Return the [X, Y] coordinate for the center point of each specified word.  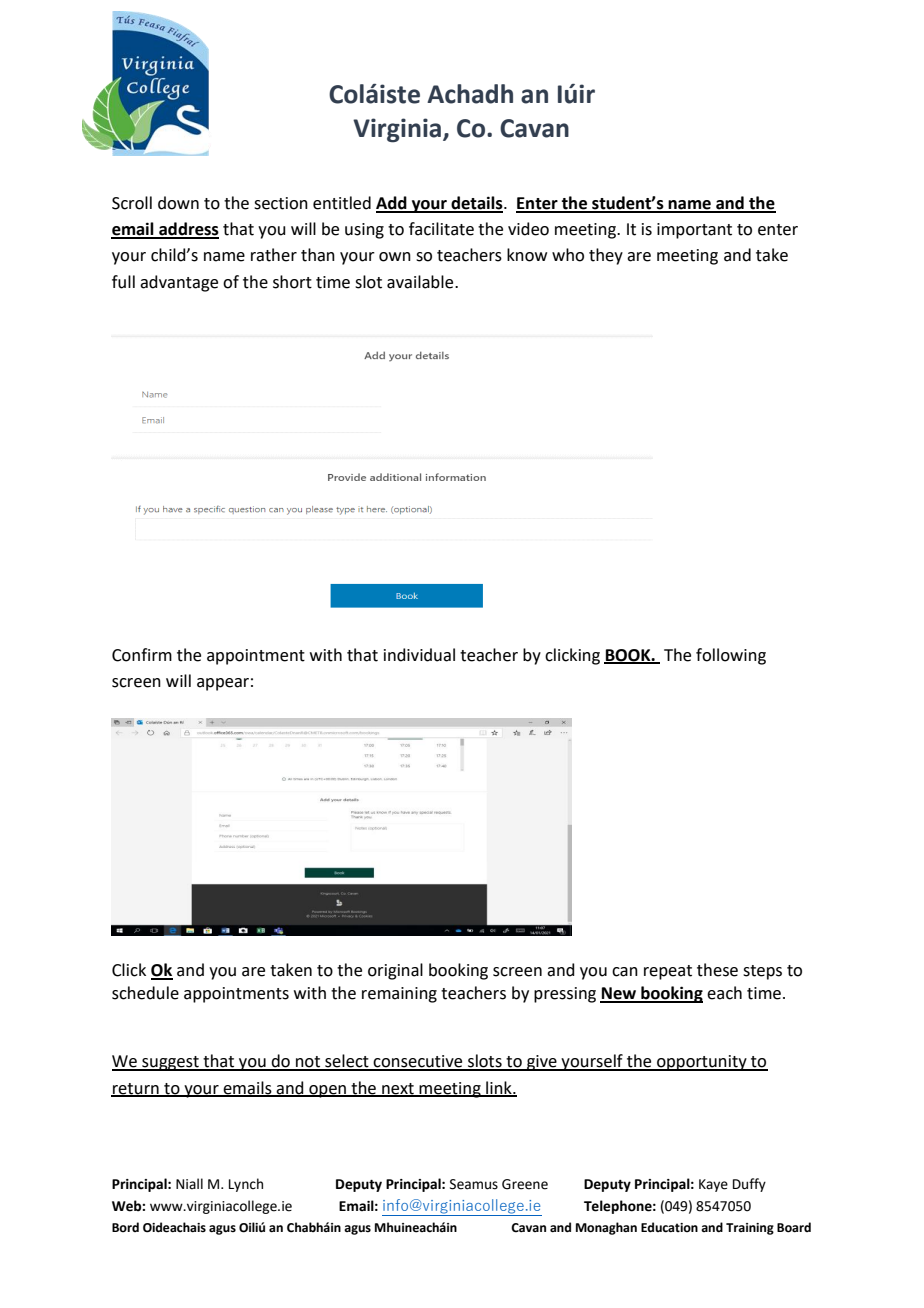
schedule [145, 993]
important [694, 231]
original [395, 971]
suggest [170, 1063]
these [717, 970]
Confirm [142, 655]
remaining [399, 995]
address [188, 230]
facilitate [441, 229]
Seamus [474, 1184]
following [731, 656]
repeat [668, 972]
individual [419, 655]
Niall [189, 1183]
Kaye [713, 1185]
